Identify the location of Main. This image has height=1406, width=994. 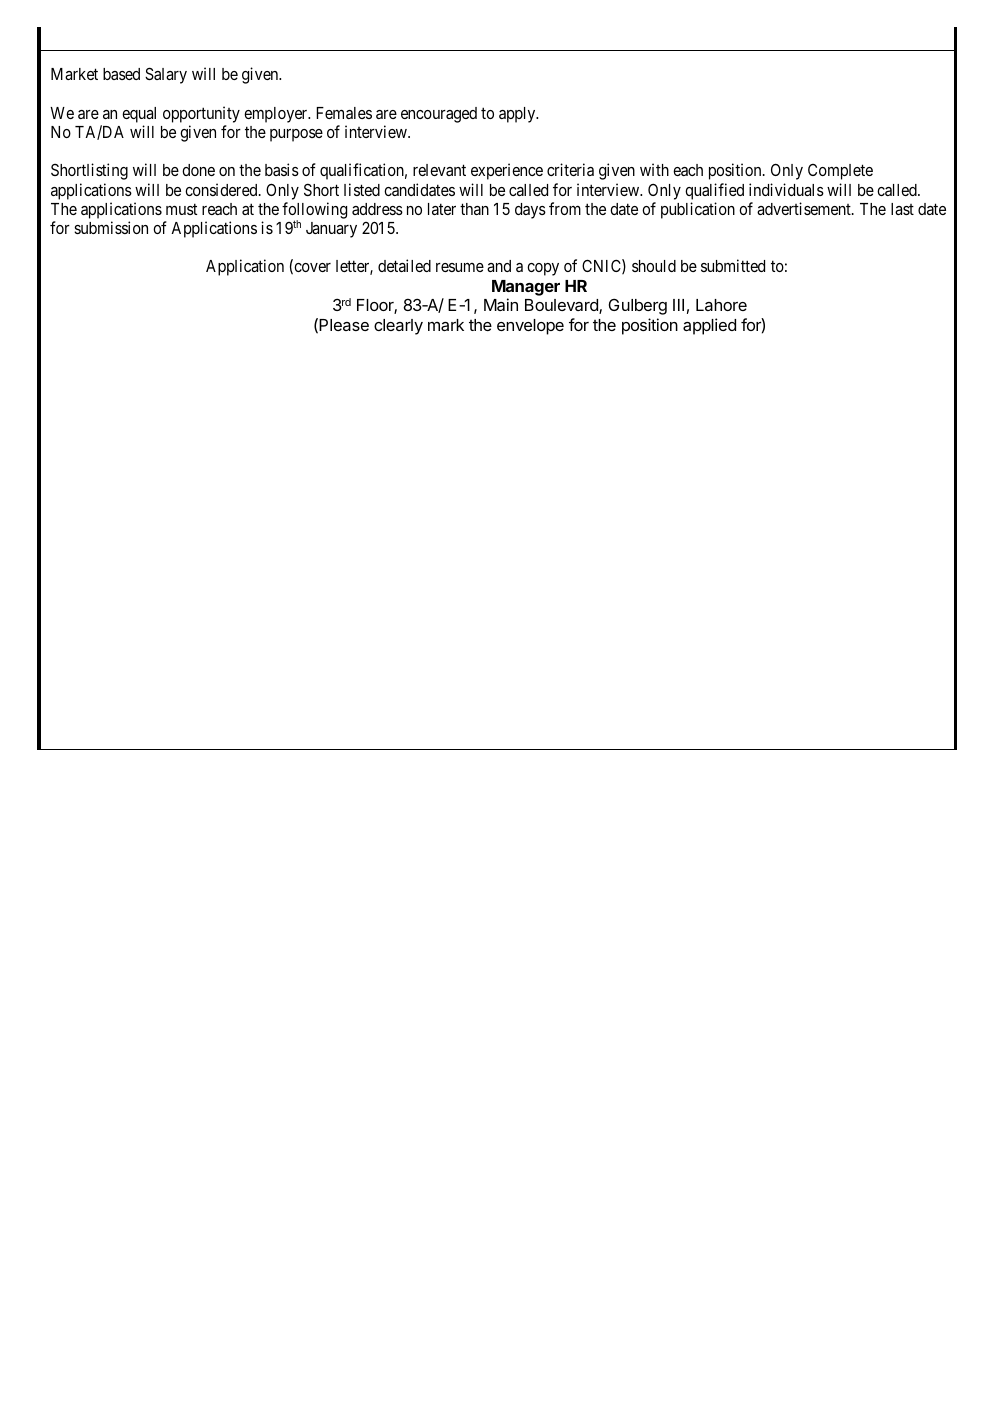
(501, 304).
